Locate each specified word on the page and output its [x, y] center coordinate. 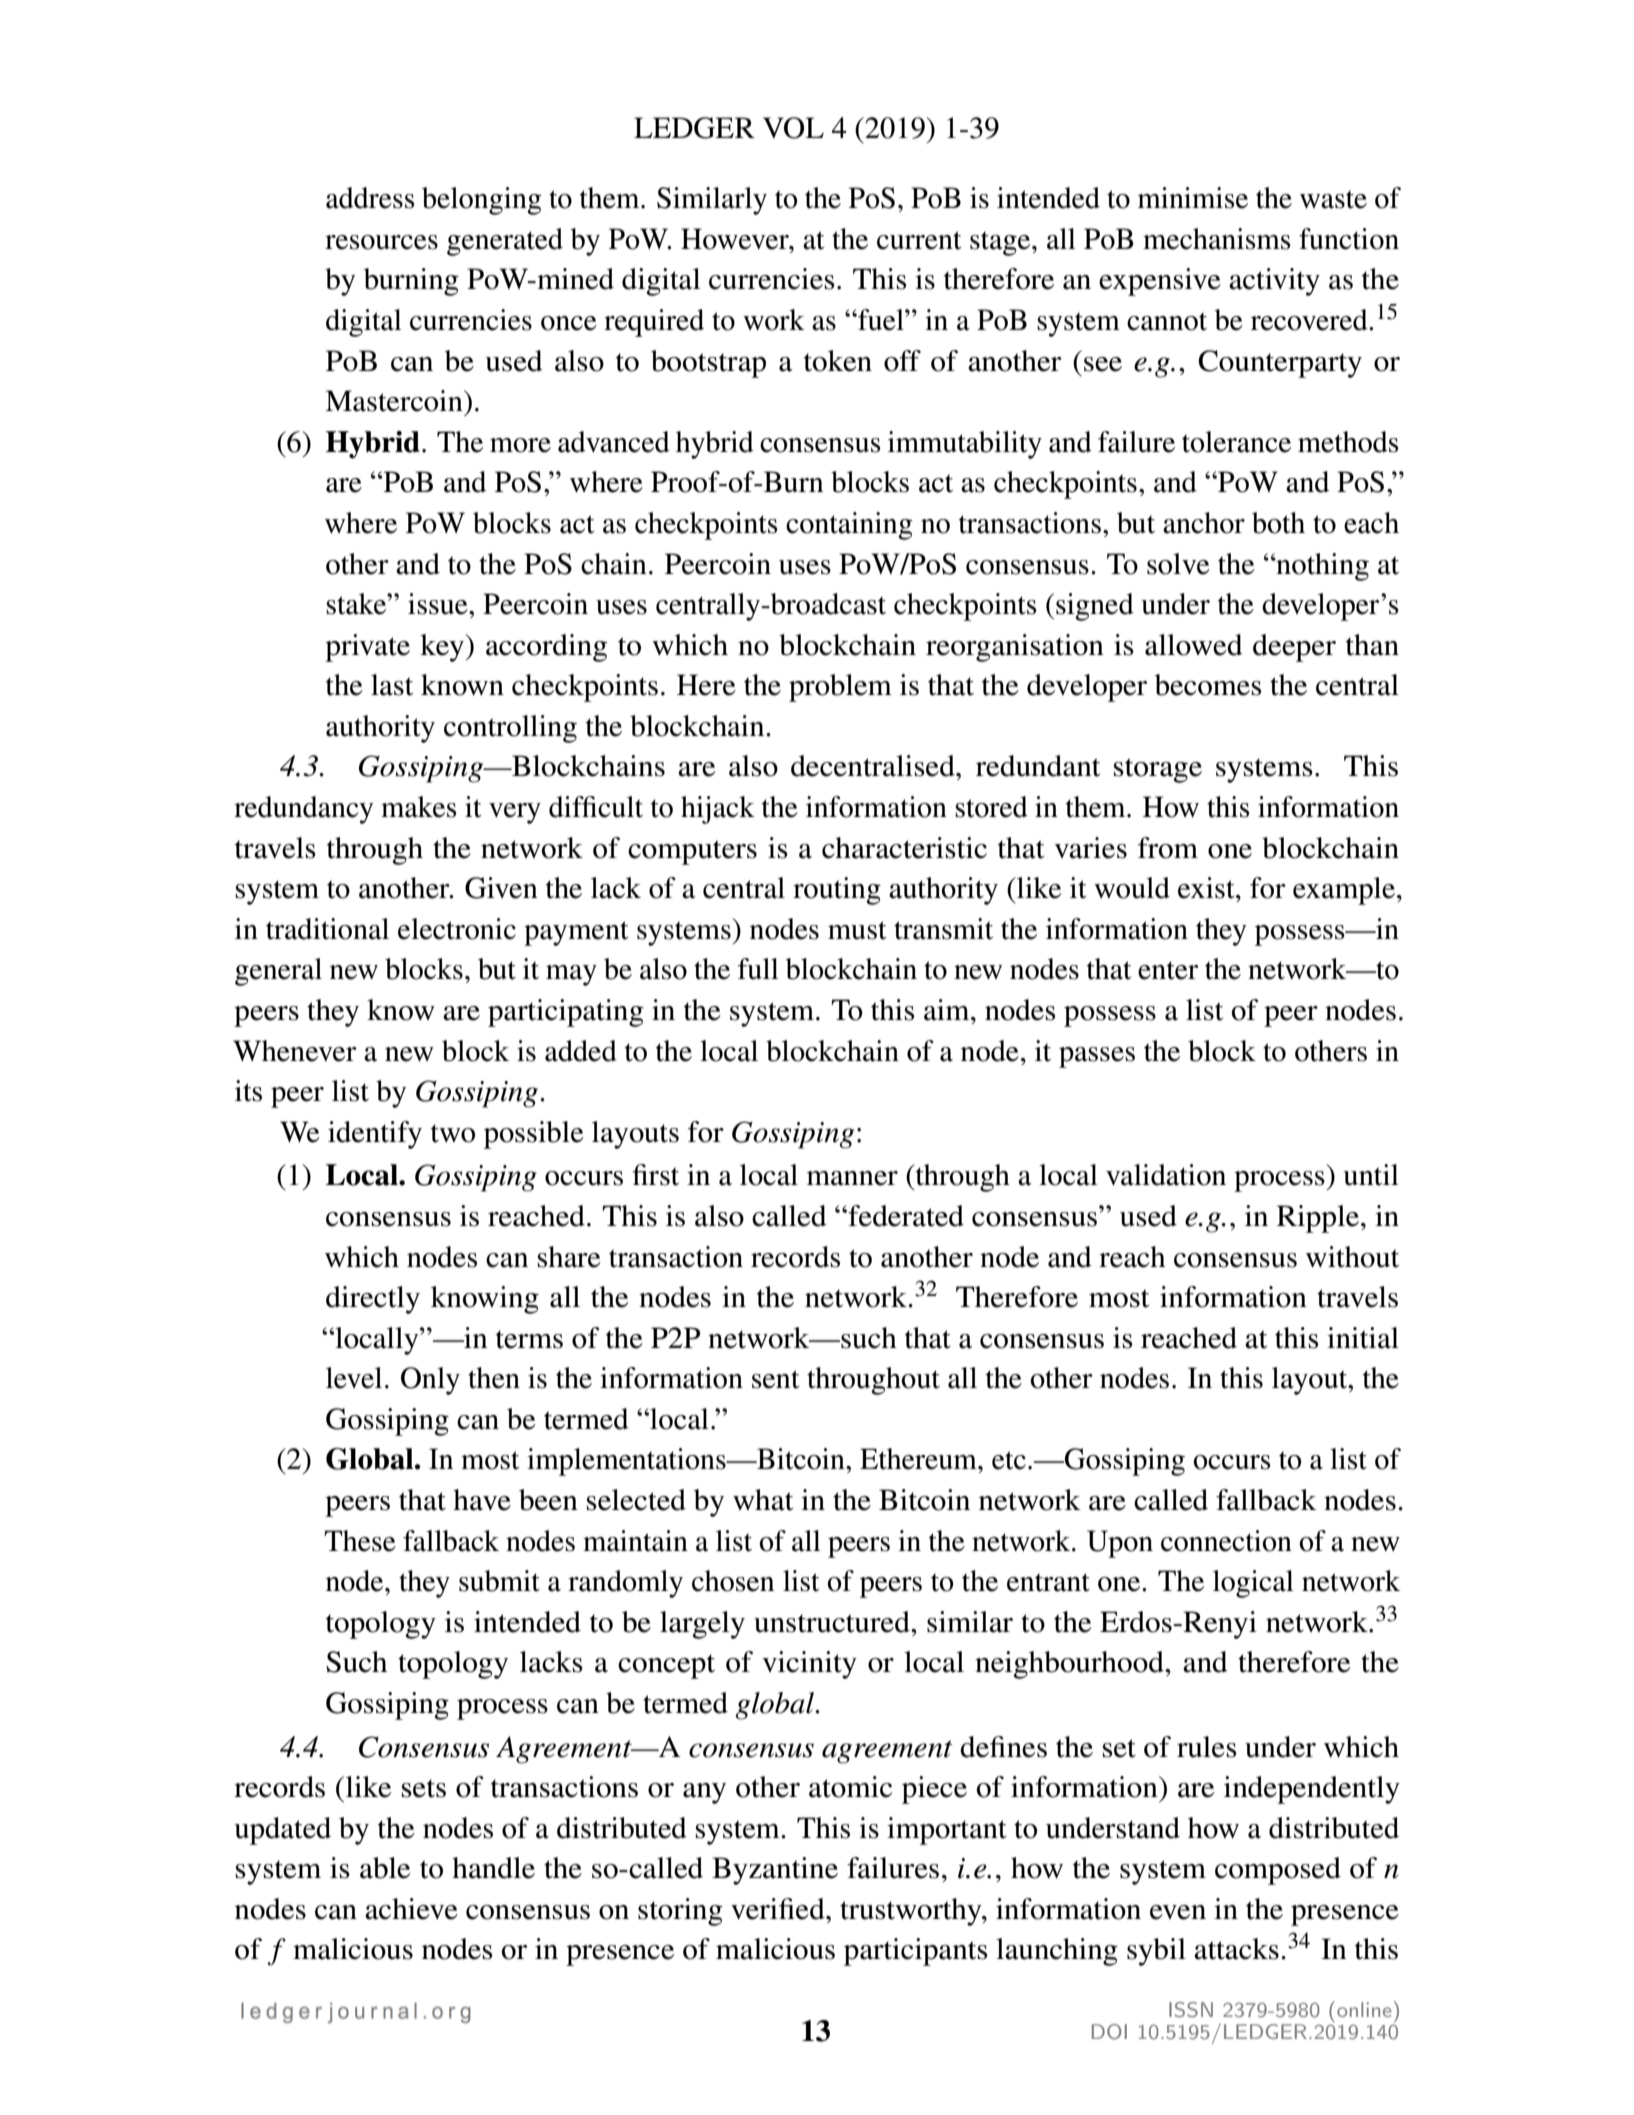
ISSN [1191, 2010]
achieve [411, 1909]
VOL [793, 128]
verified [779, 1909]
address [370, 198]
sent [776, 1379]
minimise [1193, 198]
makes [418, 807]
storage [1158, 770]
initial [1363, 1338]
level [354, 1378]
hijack [718, 810]
